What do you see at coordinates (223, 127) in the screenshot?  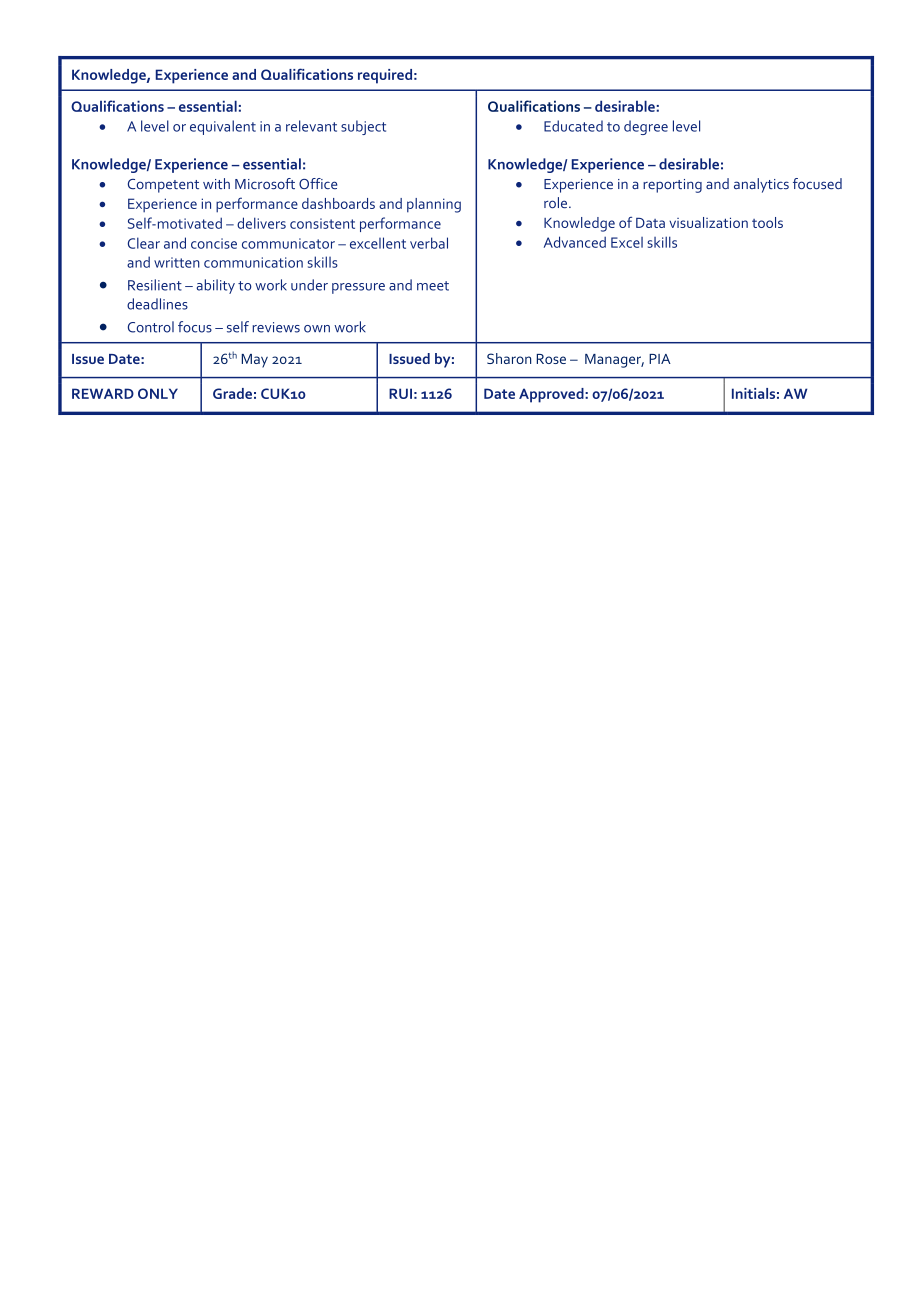 I see `equivalent` at bounding box center [223, 127].
